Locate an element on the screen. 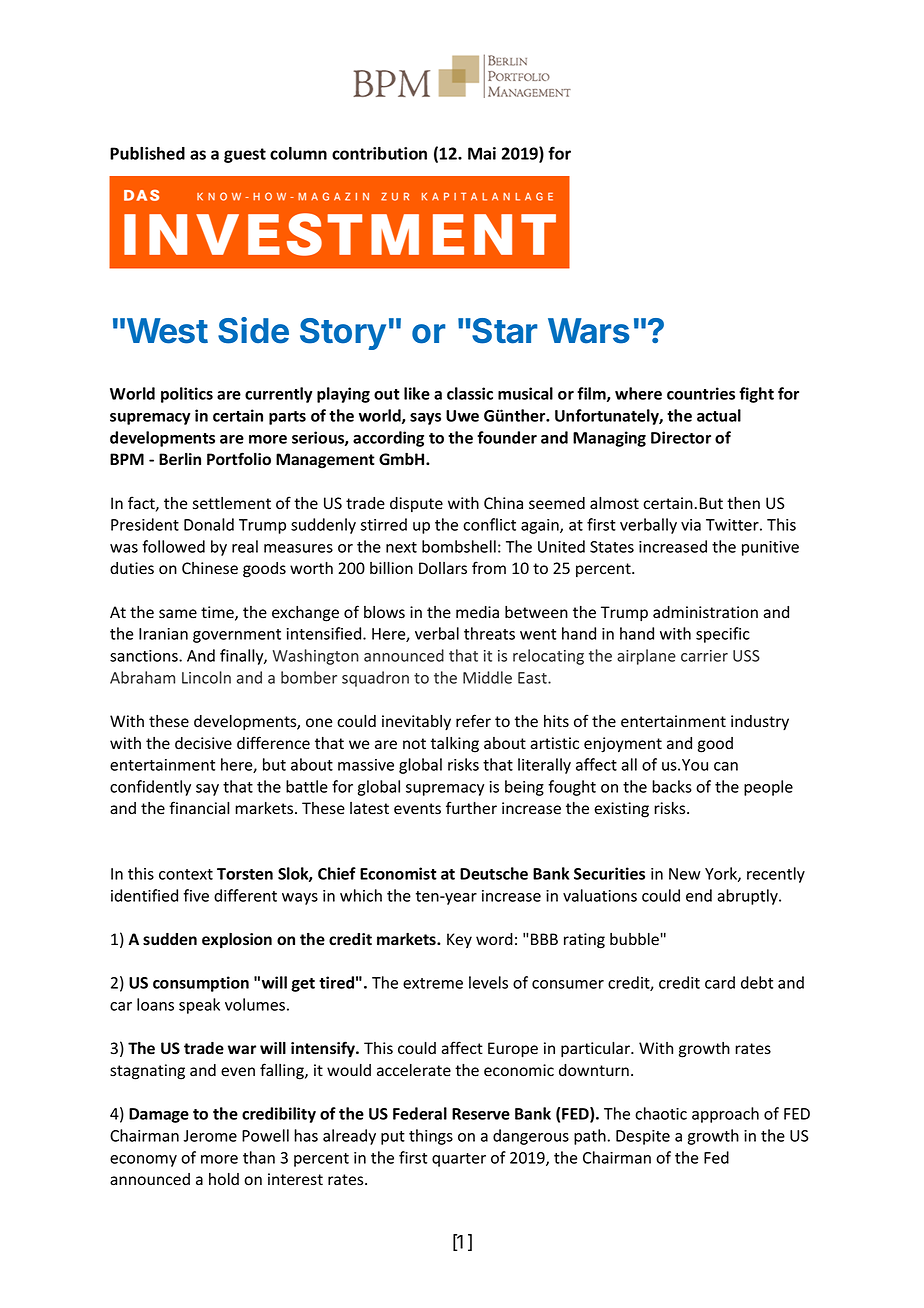 The width and height of the screenshot is (924, 1308). Jerome is located at coordinates (210, 1136).
